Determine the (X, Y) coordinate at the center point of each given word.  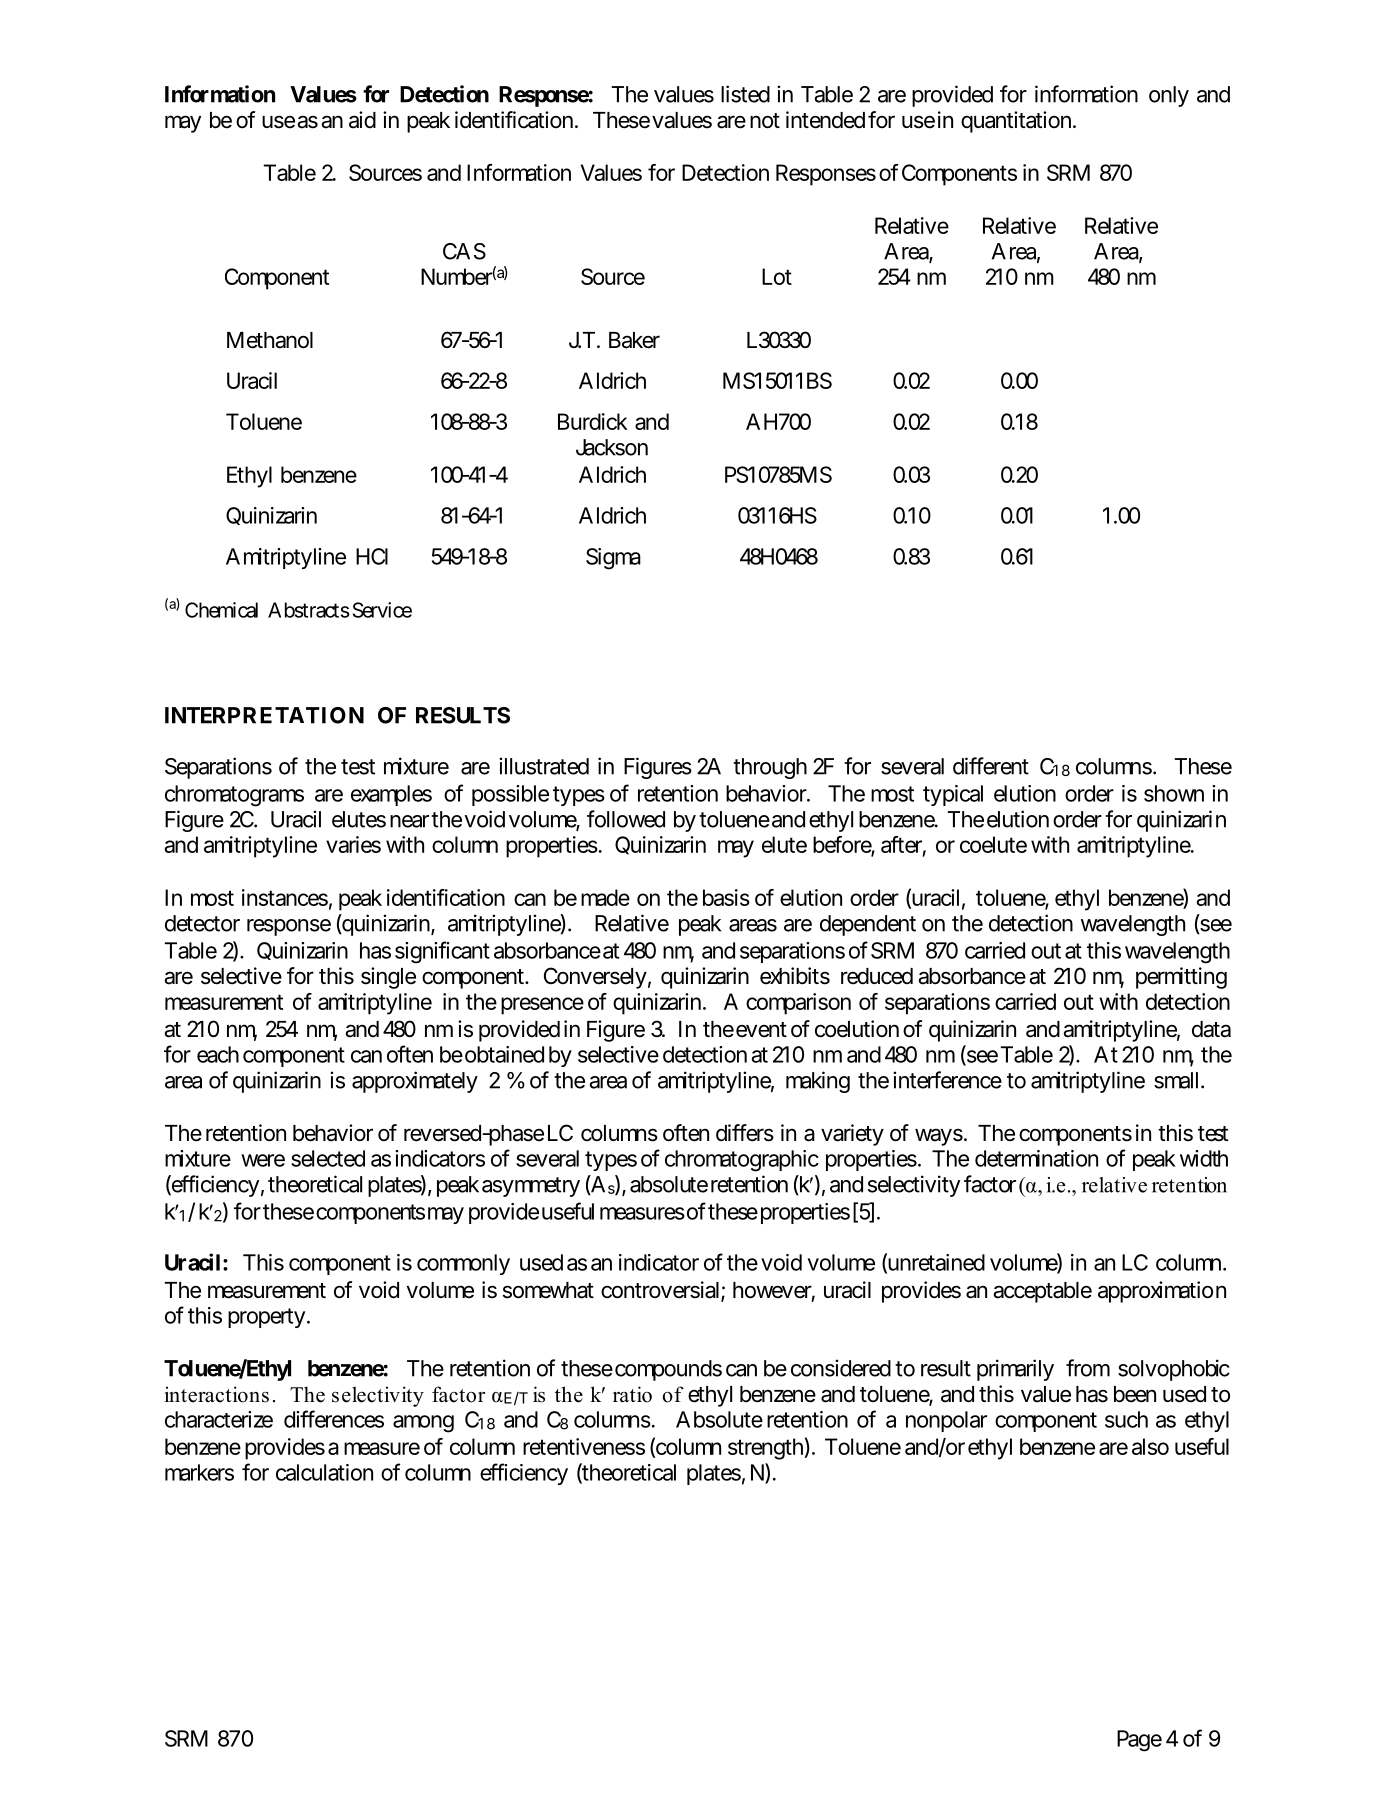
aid (362, 120)
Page (1139, 1741)
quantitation (1016, 122)
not (765, 121)
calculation (324, 1472)
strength (766, 1449)
